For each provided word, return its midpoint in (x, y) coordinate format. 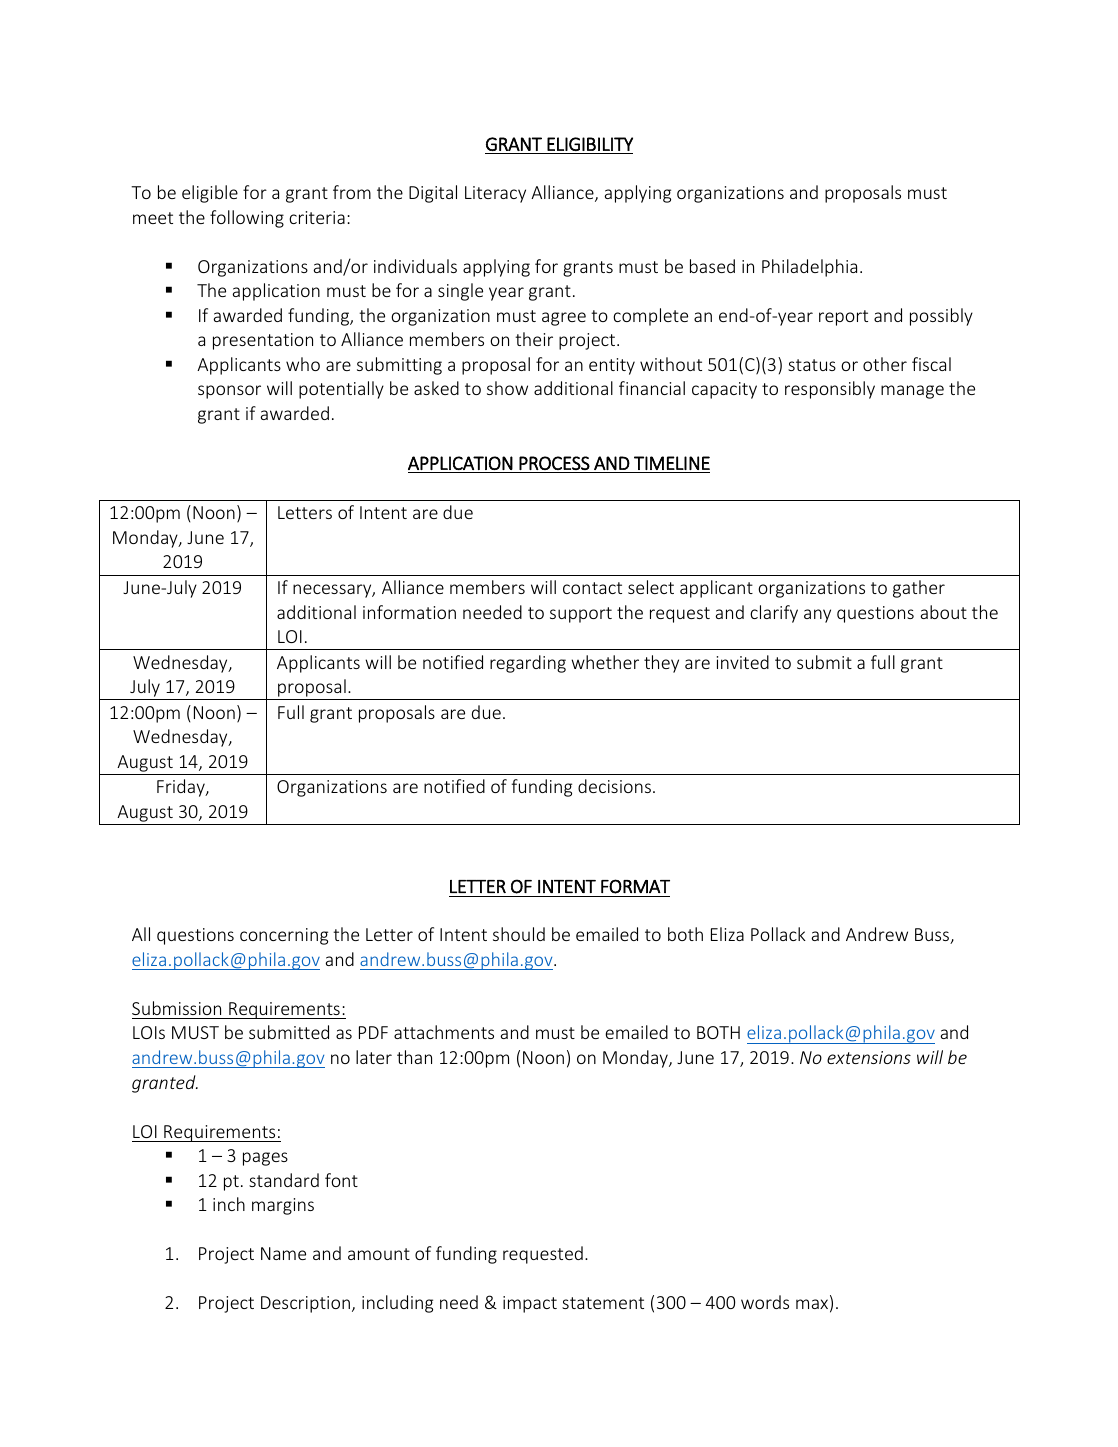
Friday (182, 788)
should (519, 934)
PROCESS (554, 463)
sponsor (229, 392)
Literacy (495, 194)
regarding (528, 664)
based (712, 266)
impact (530, 1304)
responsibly (830, 390)
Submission (176, 1008)
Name (283, 1253)
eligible (210, 194)
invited (743, 662)
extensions (869, 1057)
